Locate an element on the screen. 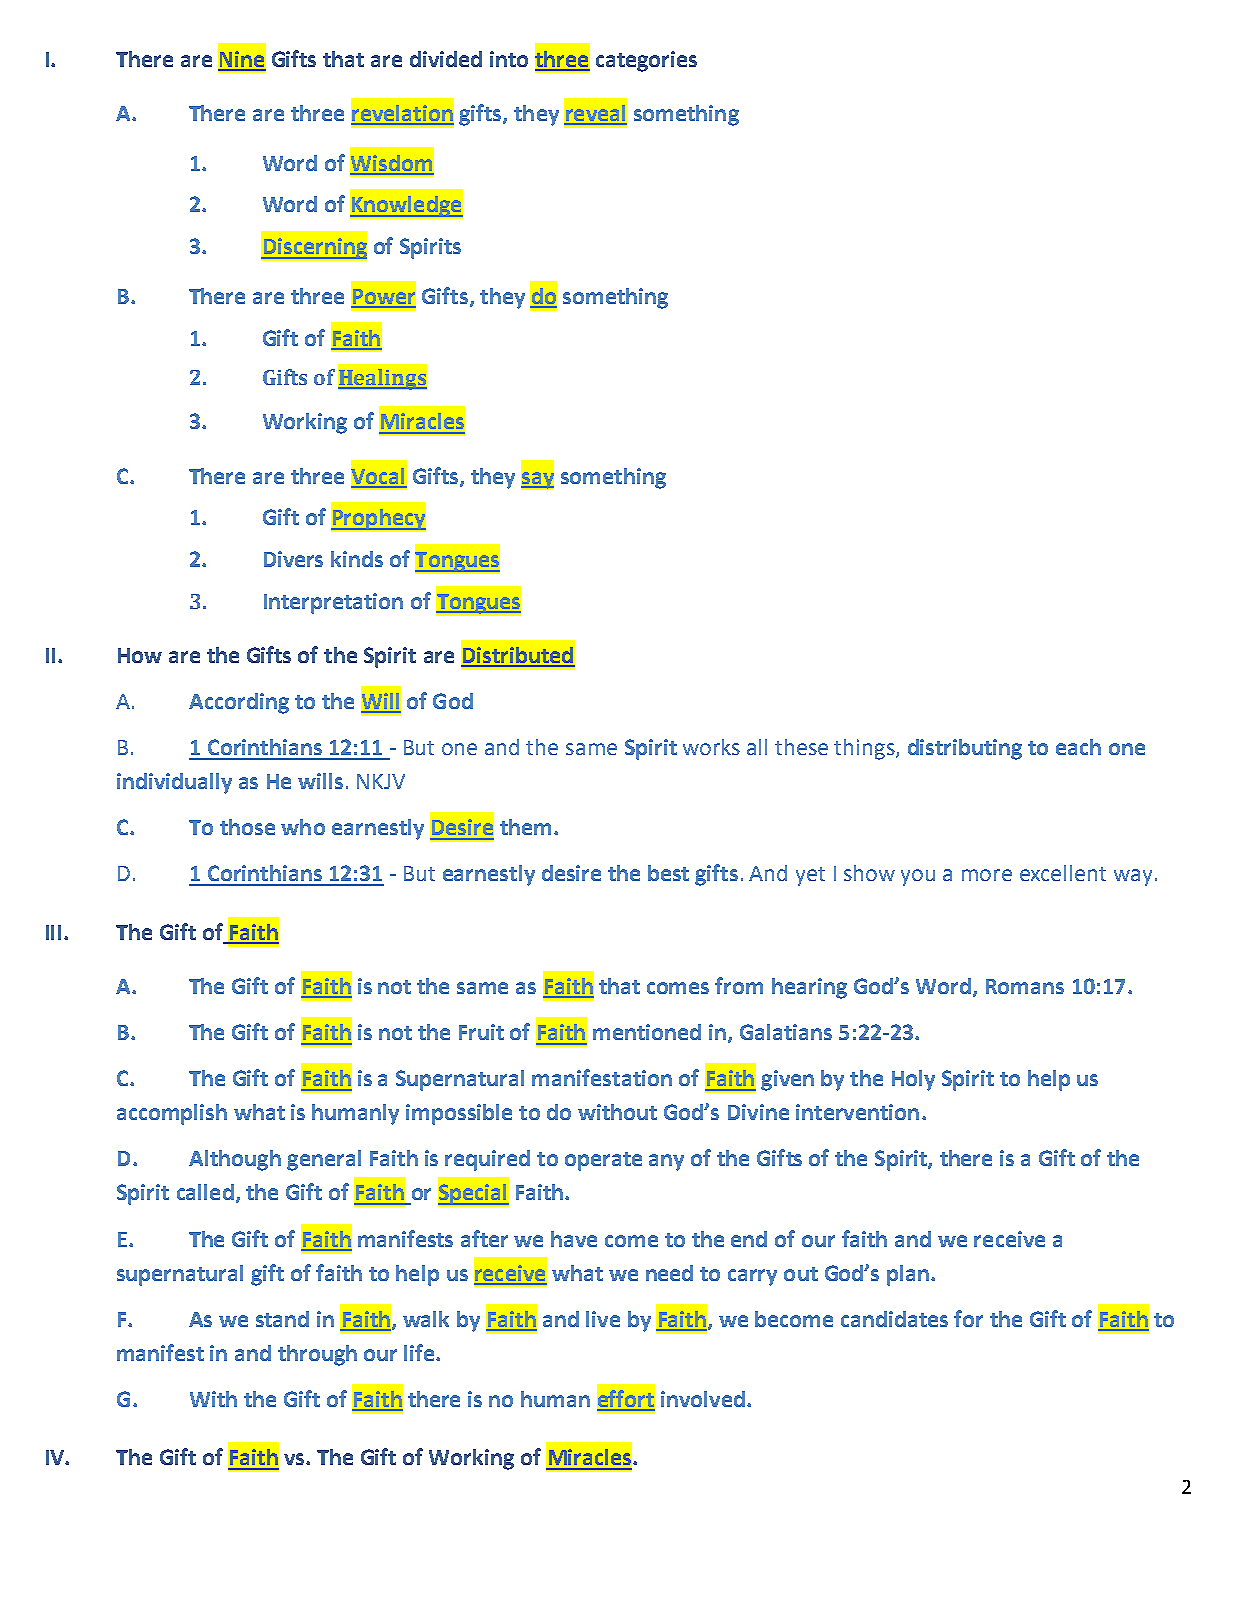 This screenshot has height=1600, width=1236. Divers is located at coordinates (293, 559).
